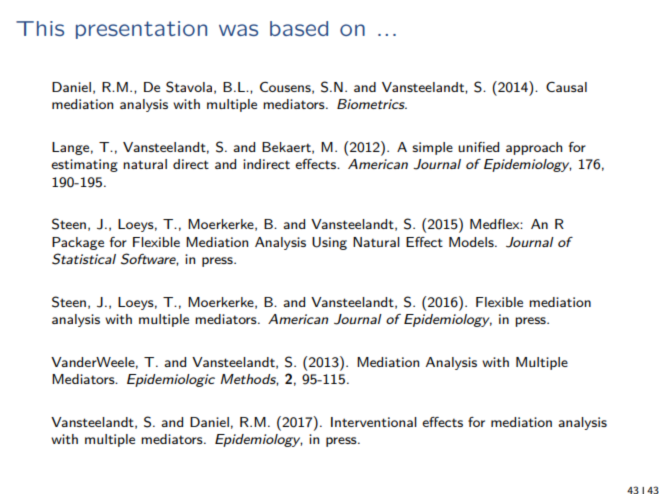  I want to click on was, so click(238, 30).
